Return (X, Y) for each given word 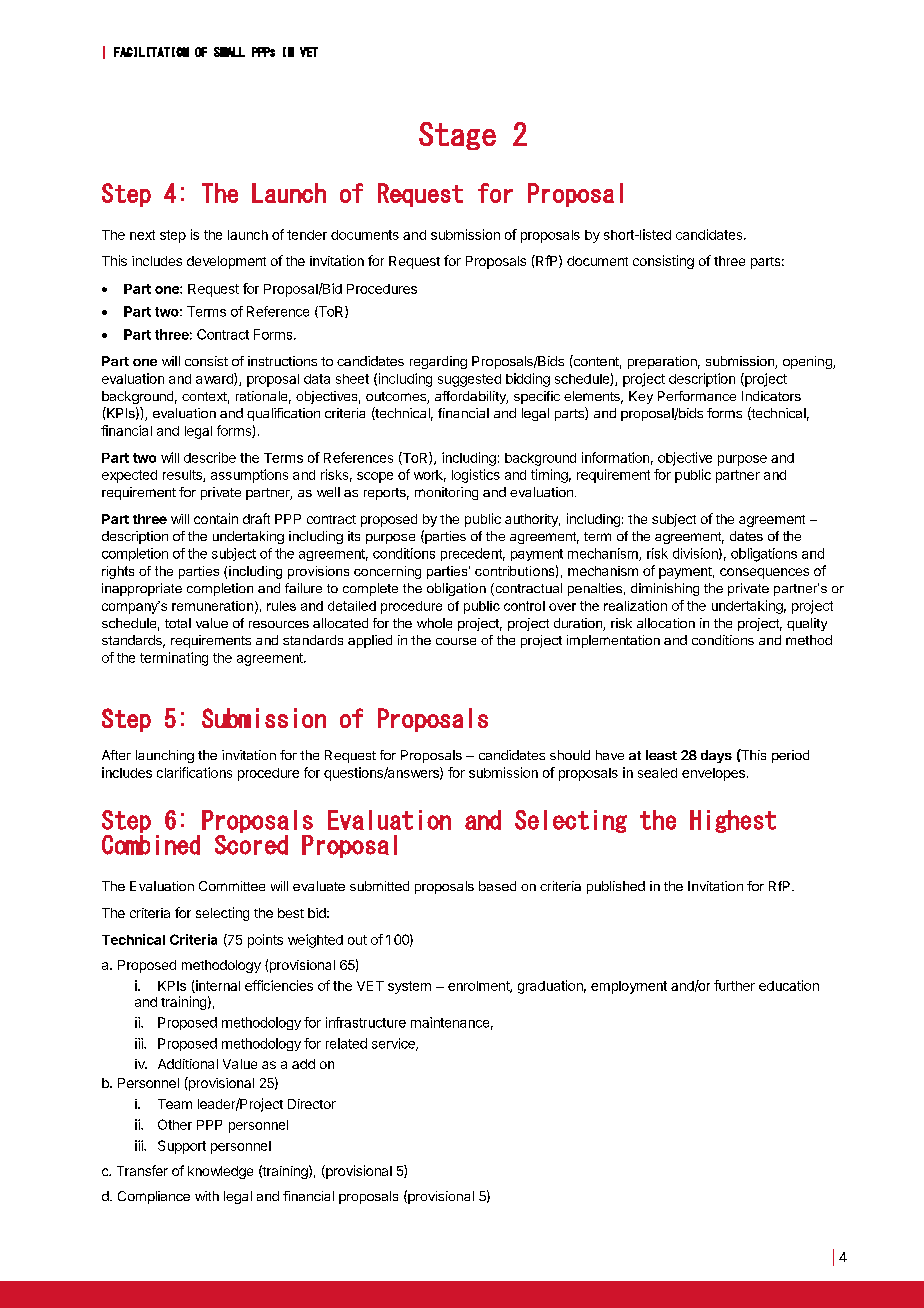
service (394, 1044)
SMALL (229, 52)
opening (808, 362)
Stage (457, 136)
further (734, 985)
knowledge (220, 1172)
